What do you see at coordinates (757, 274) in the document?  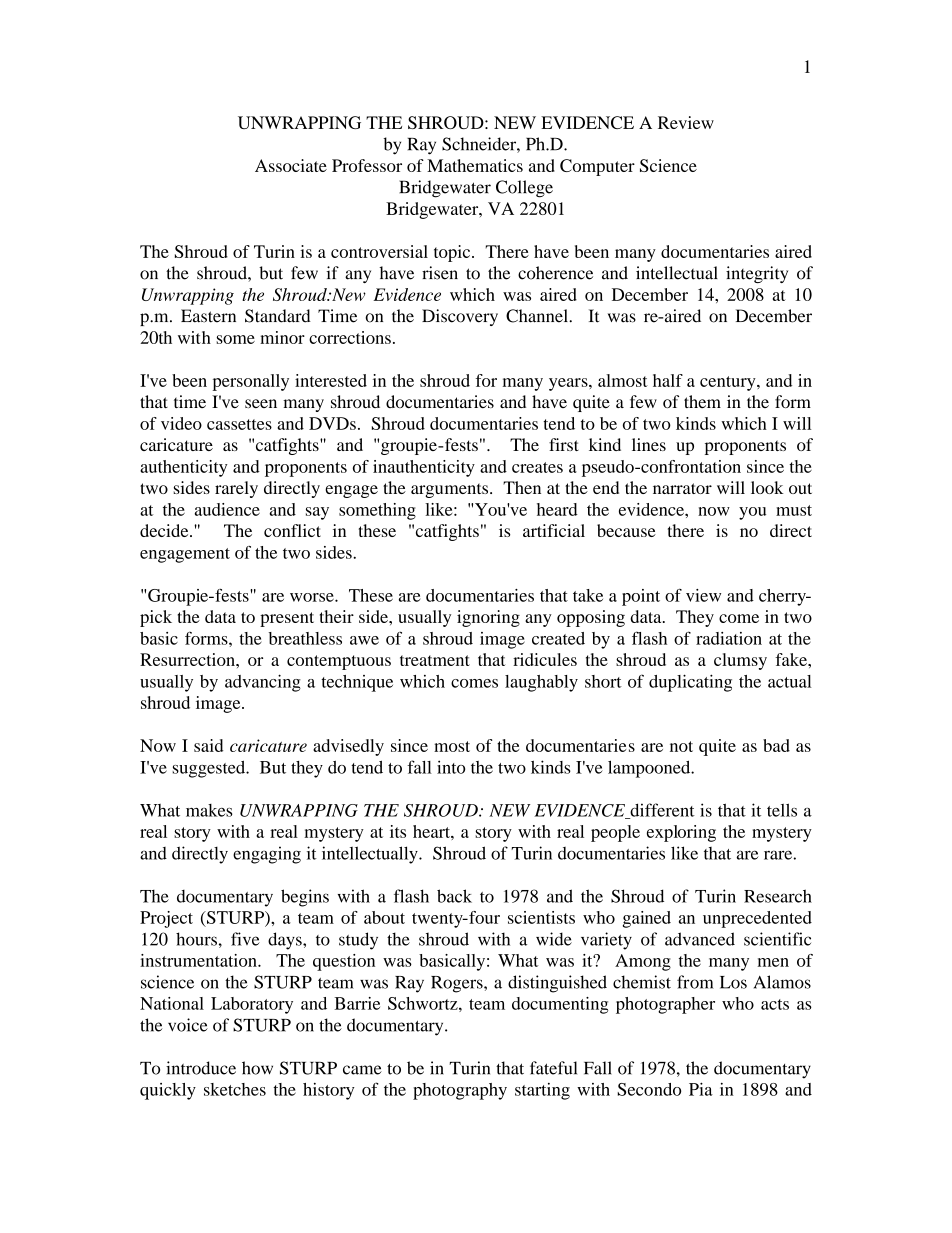 I see `integrity` at bounding box center [757, 274].
